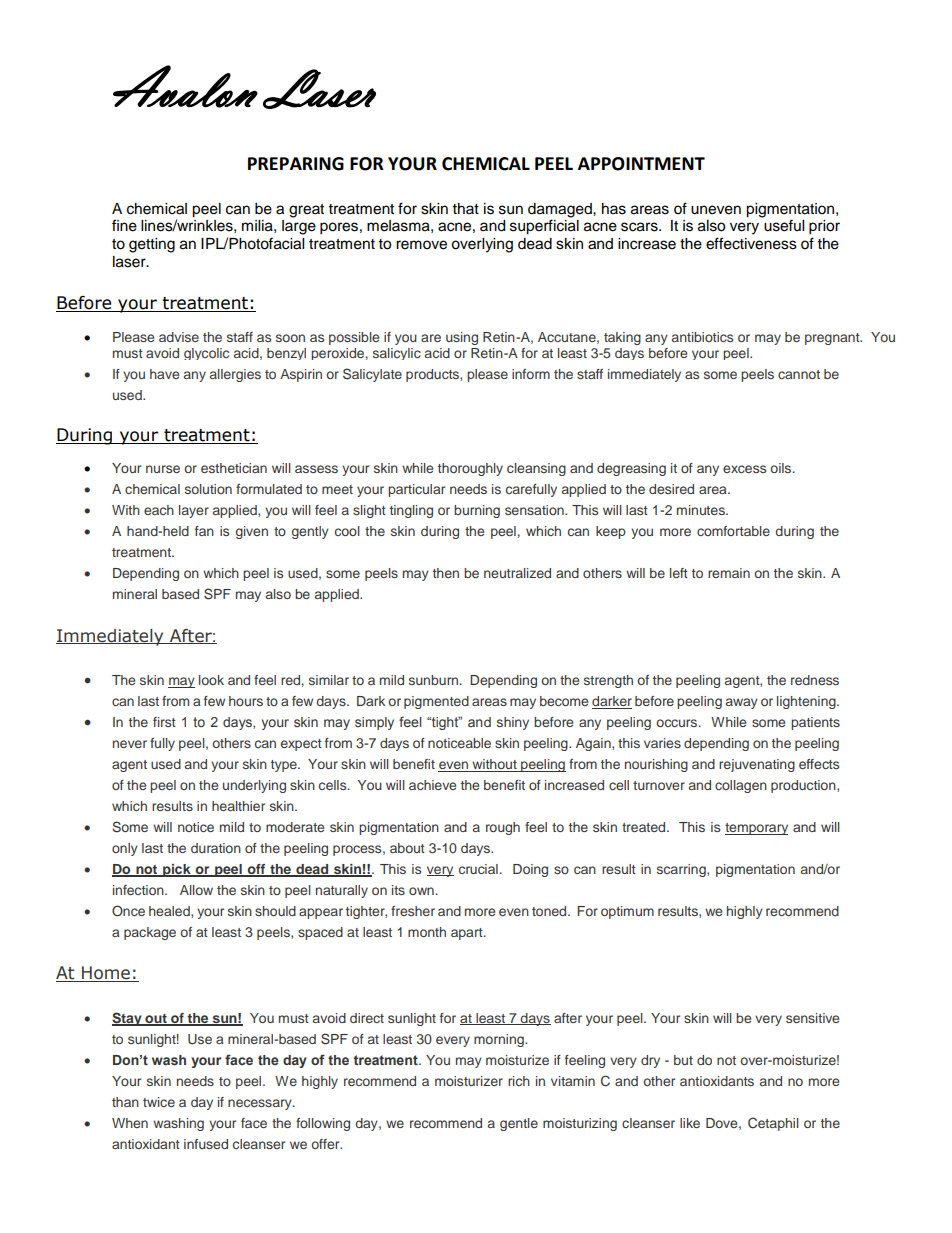 The image size is (952, 1233). What do you see at coordinates (185, 86) in the image?
I see `Avalon` at bounding box center [185, 86].
